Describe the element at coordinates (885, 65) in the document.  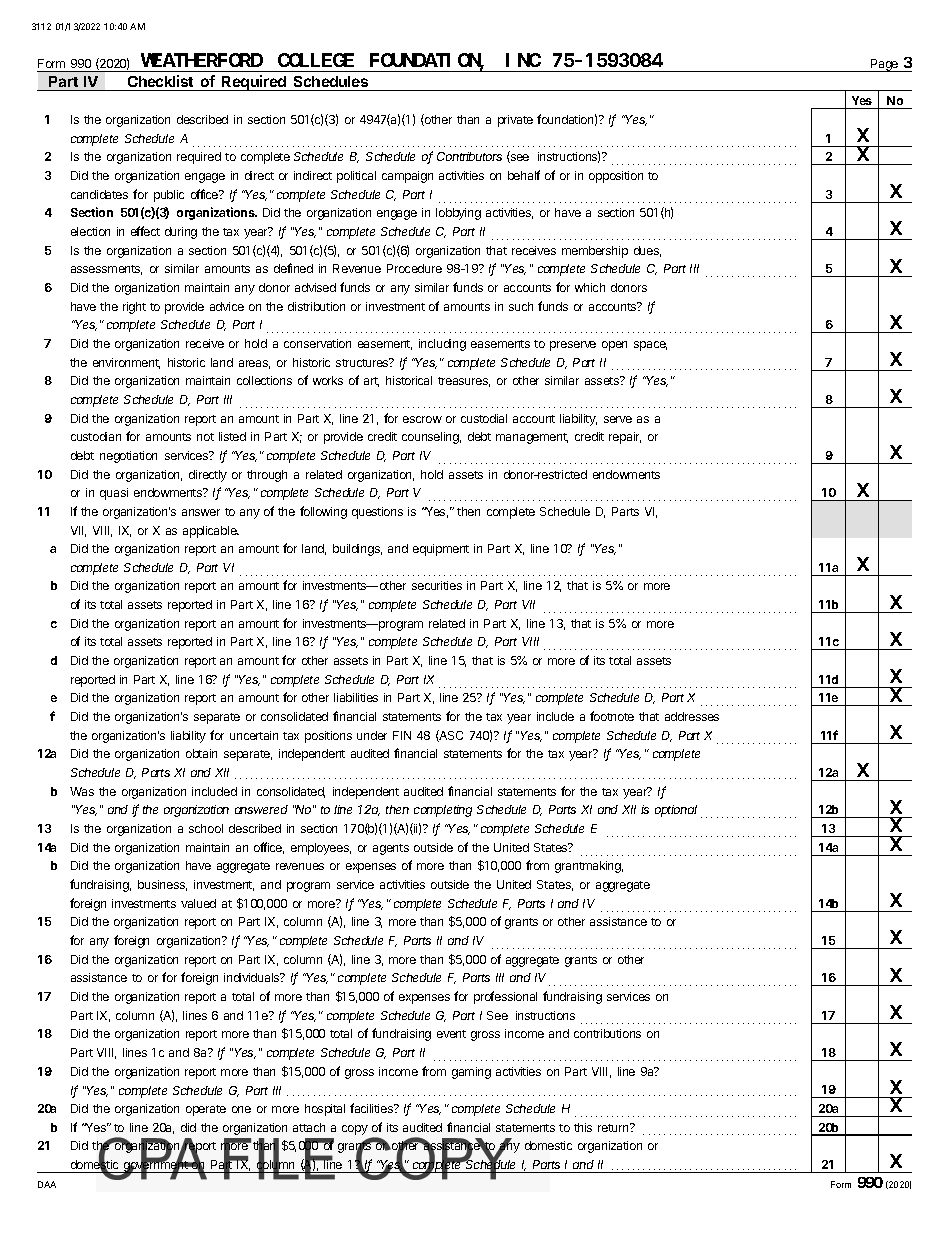
I see `Page` at that location.
